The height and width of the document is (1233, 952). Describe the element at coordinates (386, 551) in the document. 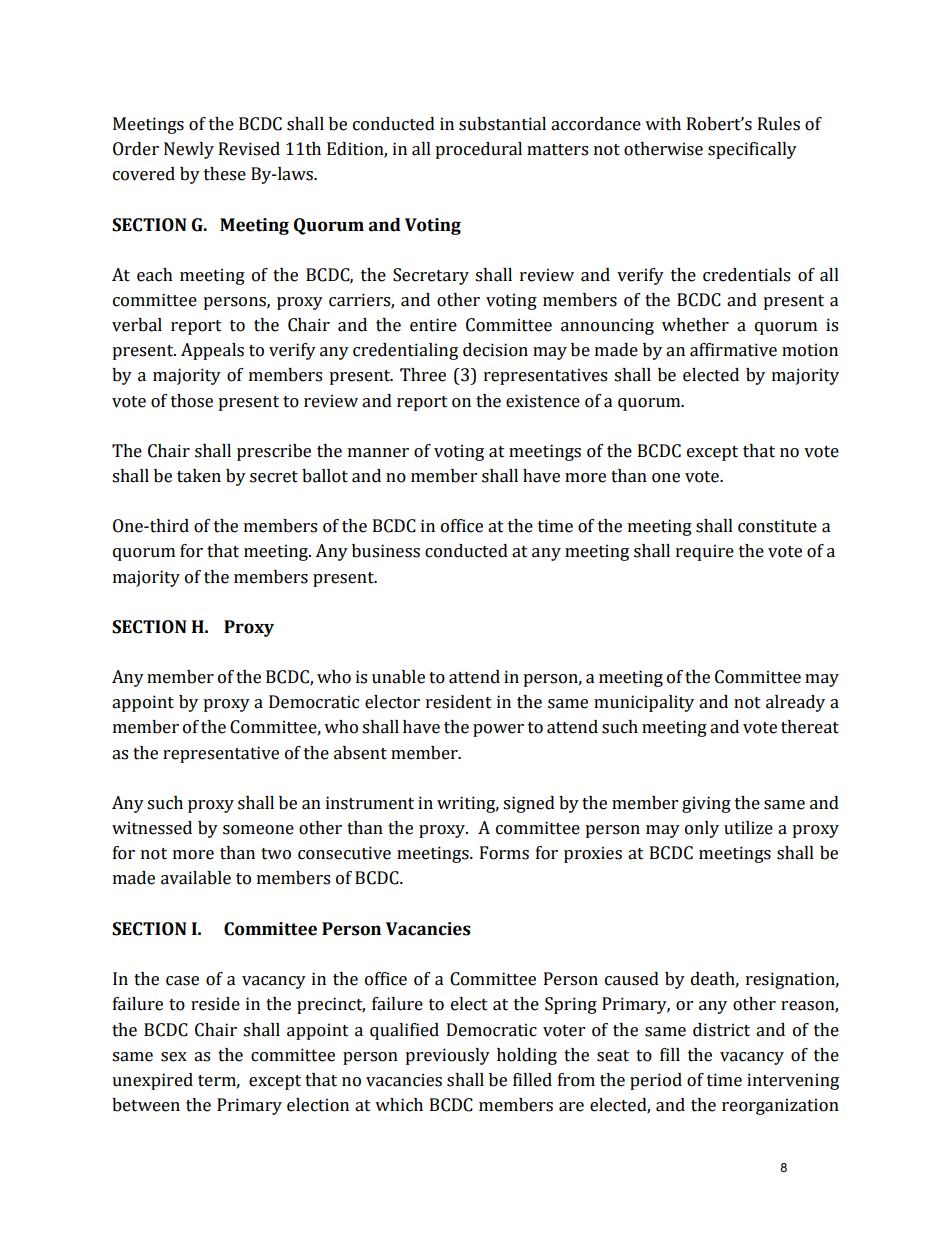

I see `business` at that location.
